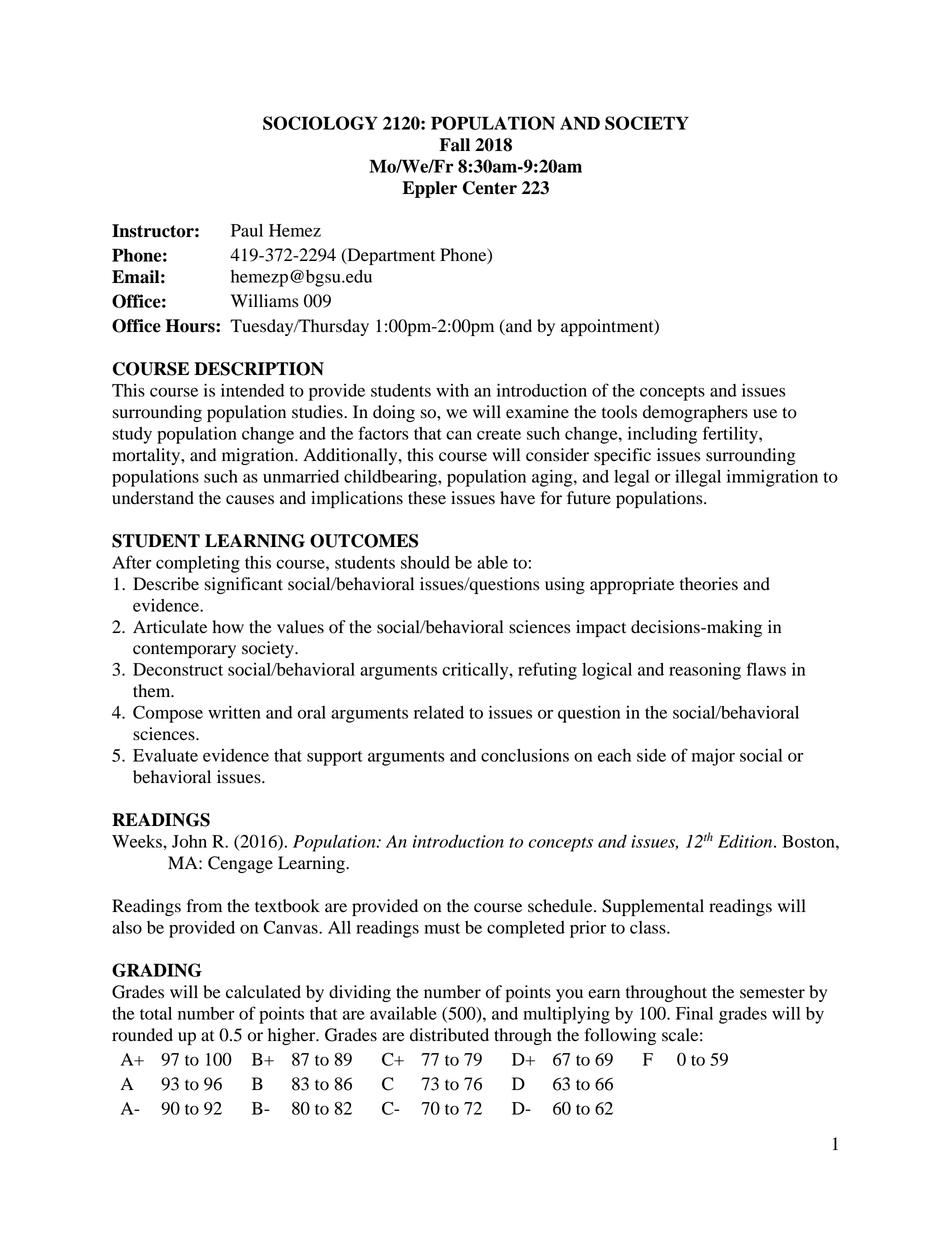 Image resolution: width=952 pixels, height=1233 pixels. Describe the element at coordinates (156, 1013) in the image. I see `total` at that location.
